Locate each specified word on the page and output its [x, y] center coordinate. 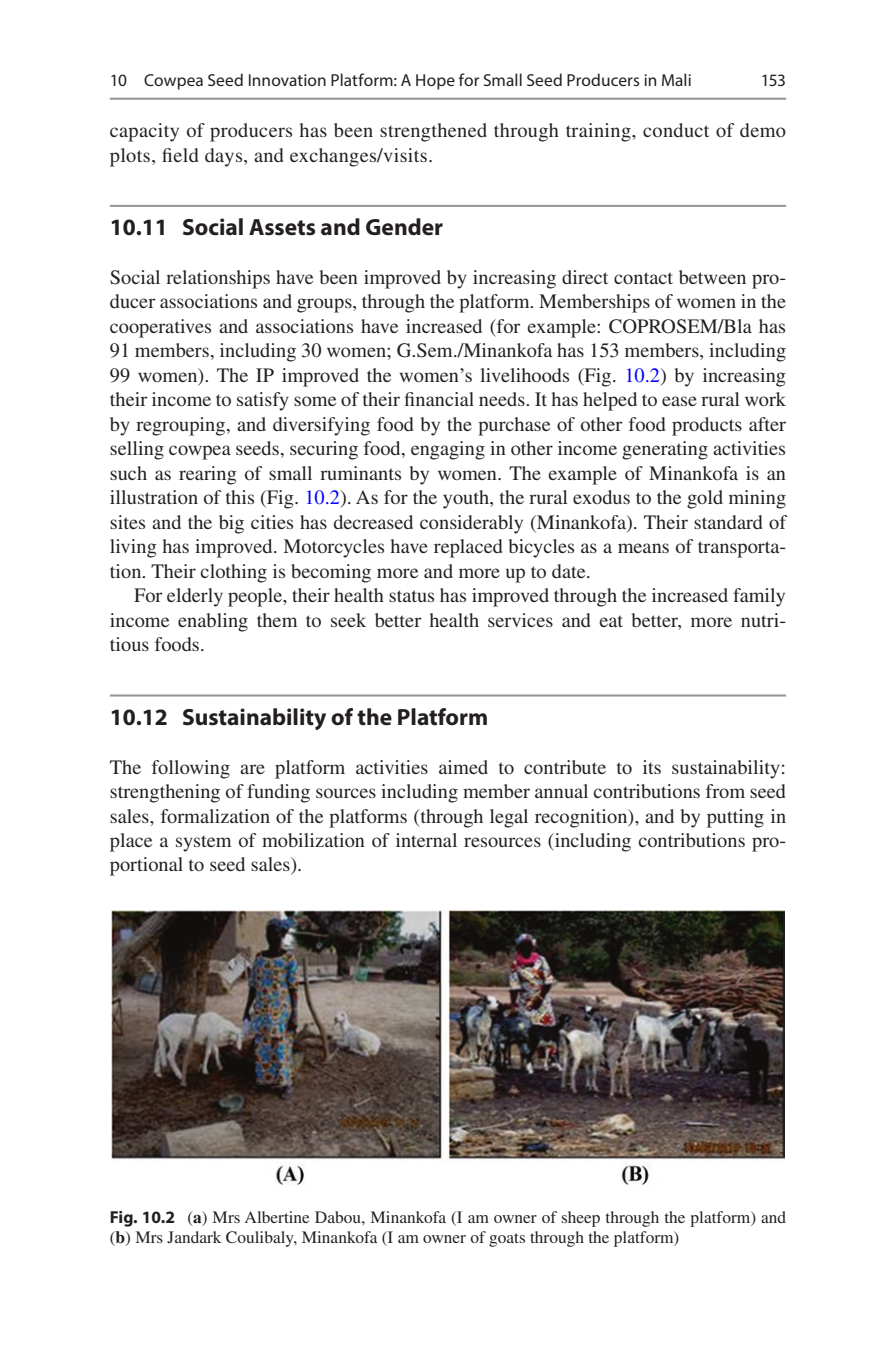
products [707, 426]
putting [735, 818]
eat [611, 621]
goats [507, 1240]
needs [503, 399]
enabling [213, 622]
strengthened [433, 132]
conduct [676, 130]
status [411, 596]
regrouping [182, 426]
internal [426, 840]
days [225, 157]
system [203, 843]
